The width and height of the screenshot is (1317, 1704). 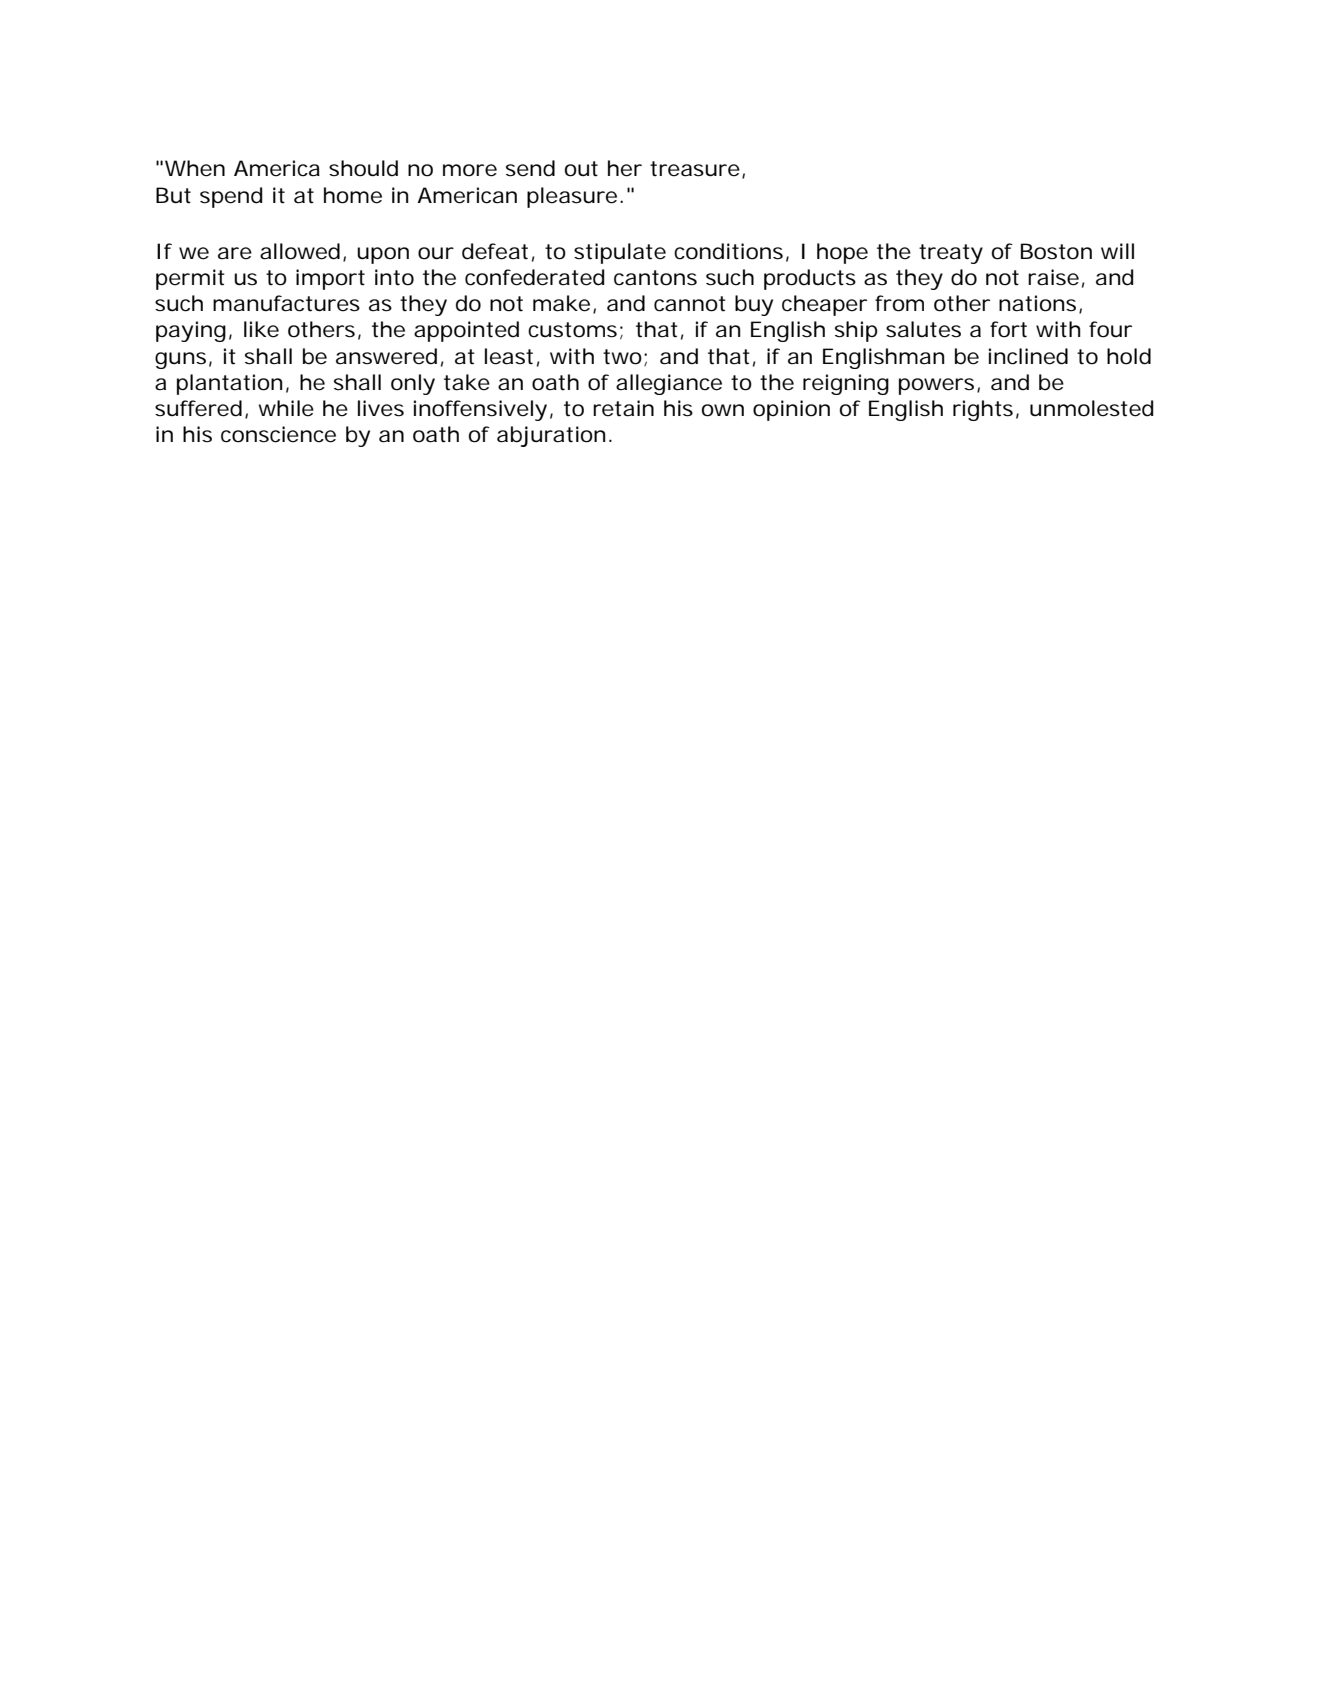 What do you see at coordinates (551, 436) in the screenshot?
I see `abjuration` at bounding box center [551, 436].
